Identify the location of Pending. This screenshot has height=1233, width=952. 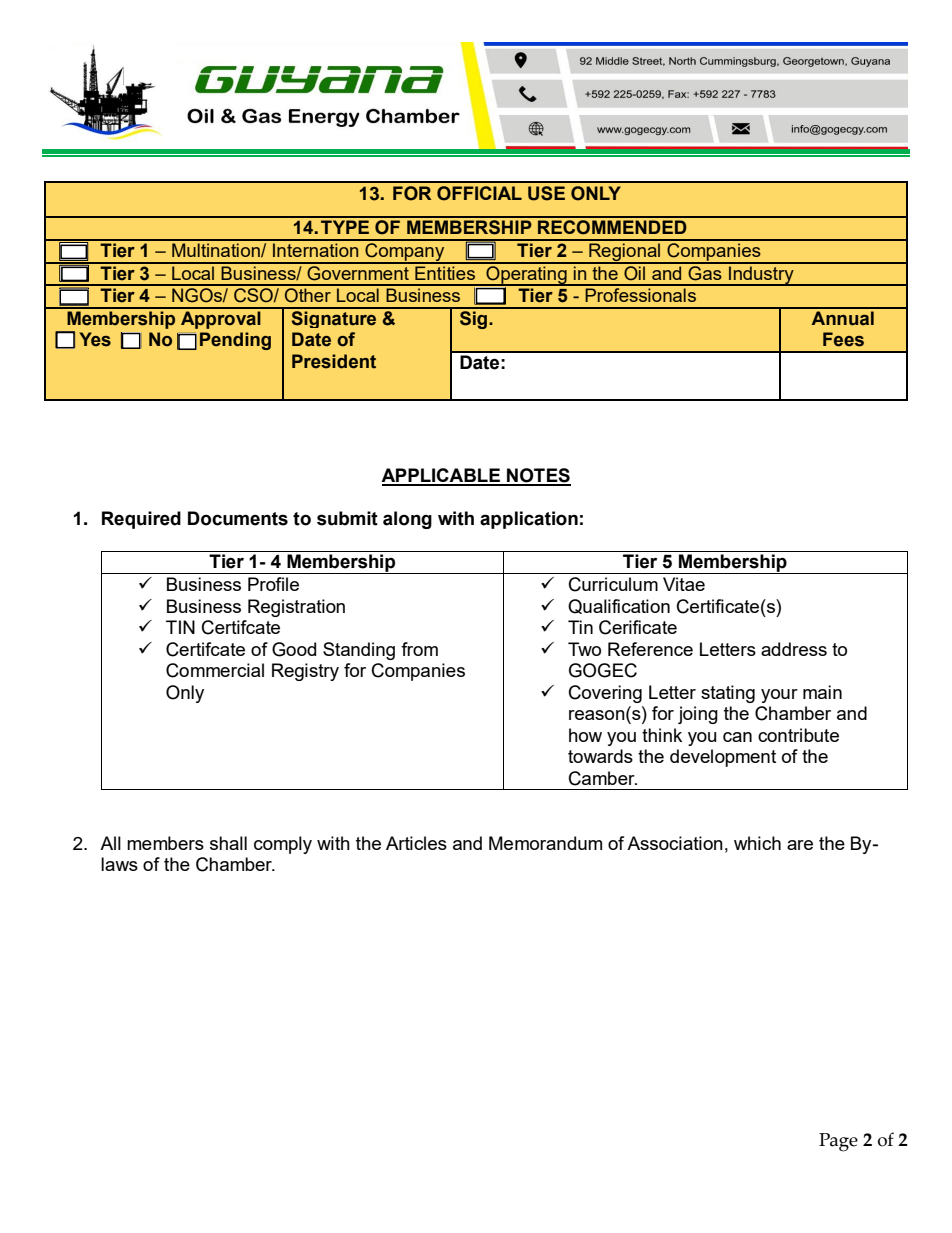
(235, 341).
